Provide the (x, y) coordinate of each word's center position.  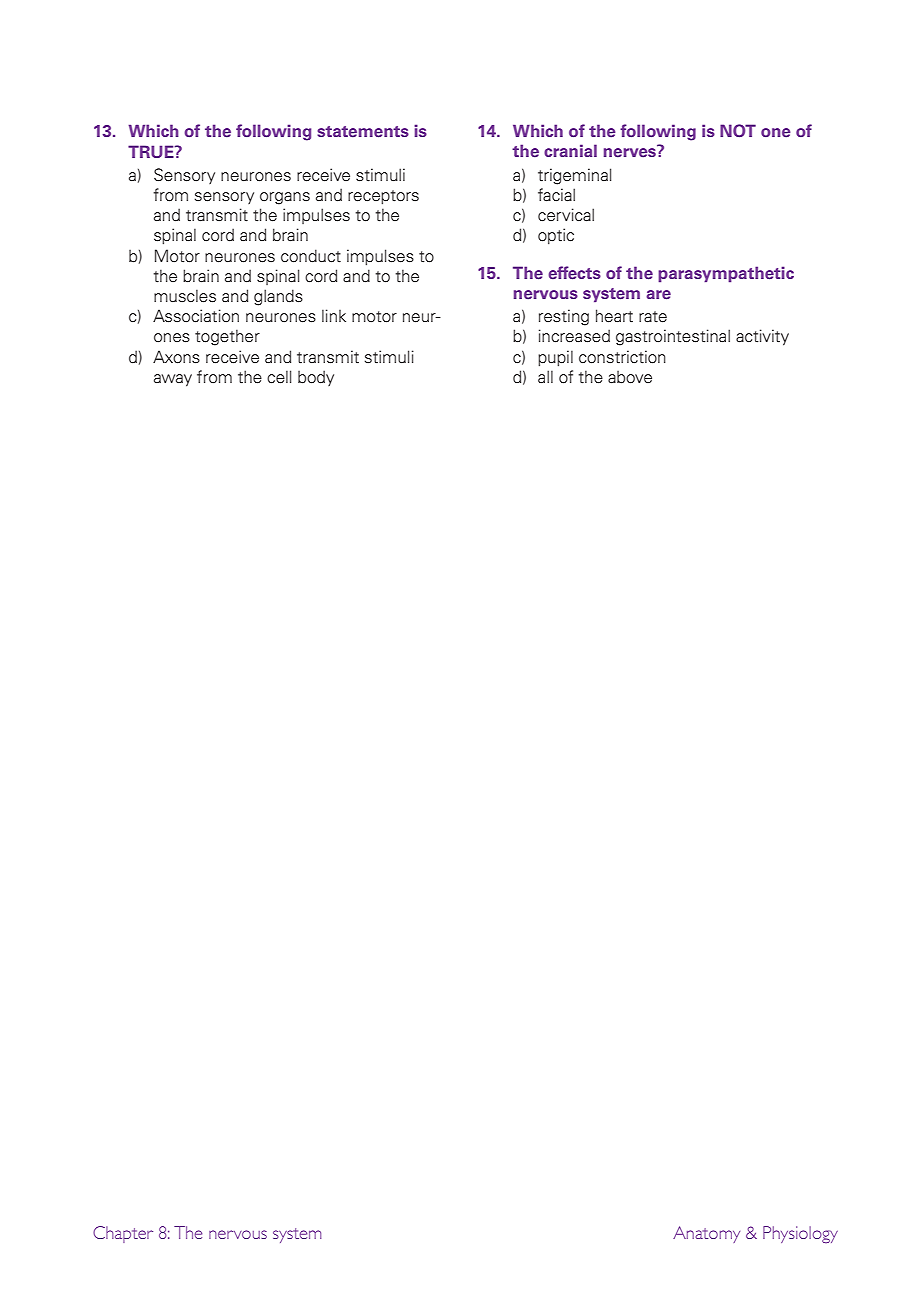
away (173, 380)
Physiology (800, 1234)
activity (762, 337)
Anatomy (706, 1234)
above (630, 377)
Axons (176, 357)
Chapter (123, 1234)
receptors (383, 197)
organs (285, 198)
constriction (622, 357)
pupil (555, 358)
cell (279, 377)
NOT (738, 131)
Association (196, 316)
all (545, 376)
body (316, 378)
